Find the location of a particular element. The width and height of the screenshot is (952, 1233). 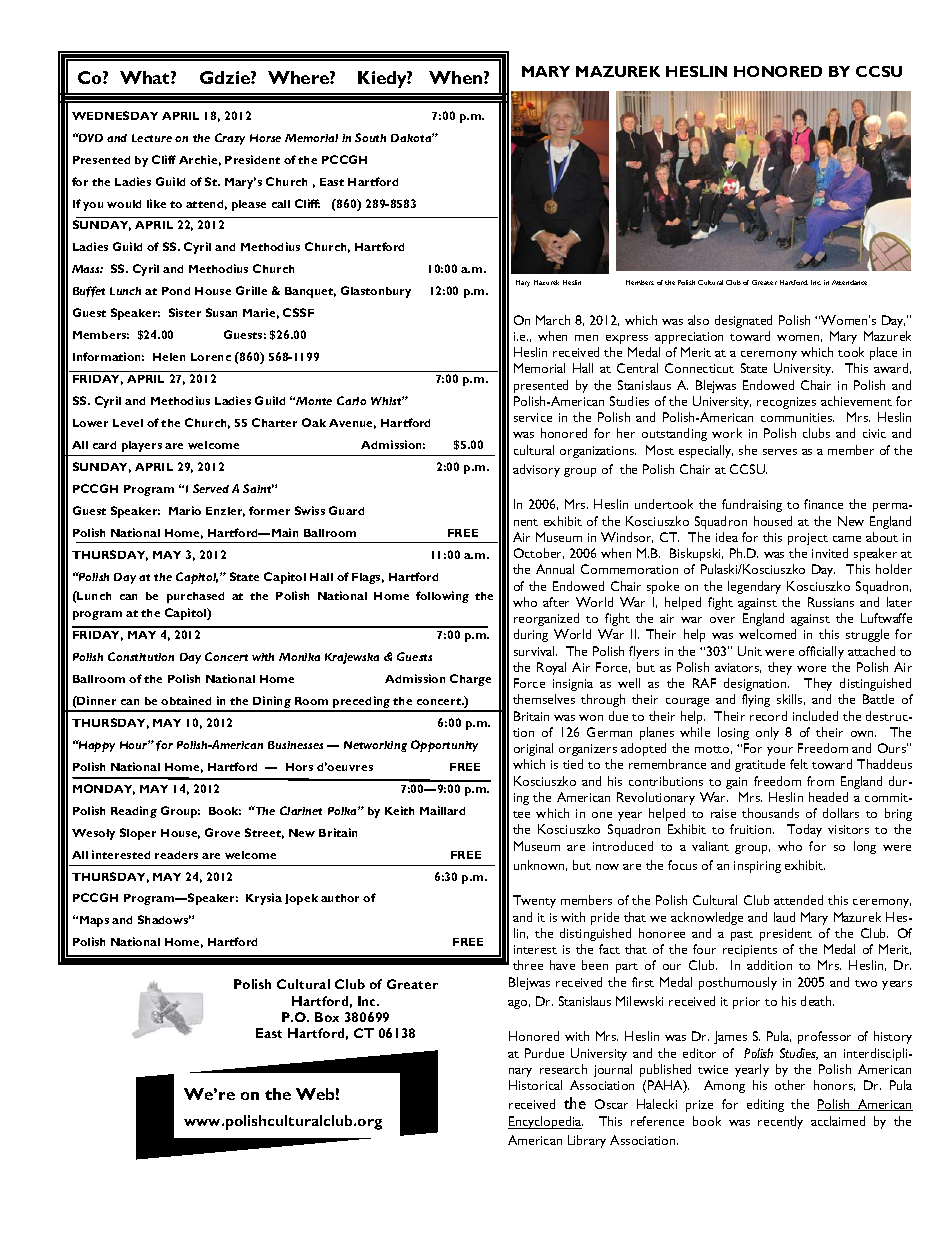

serves is located at coordinates (780, 452).
